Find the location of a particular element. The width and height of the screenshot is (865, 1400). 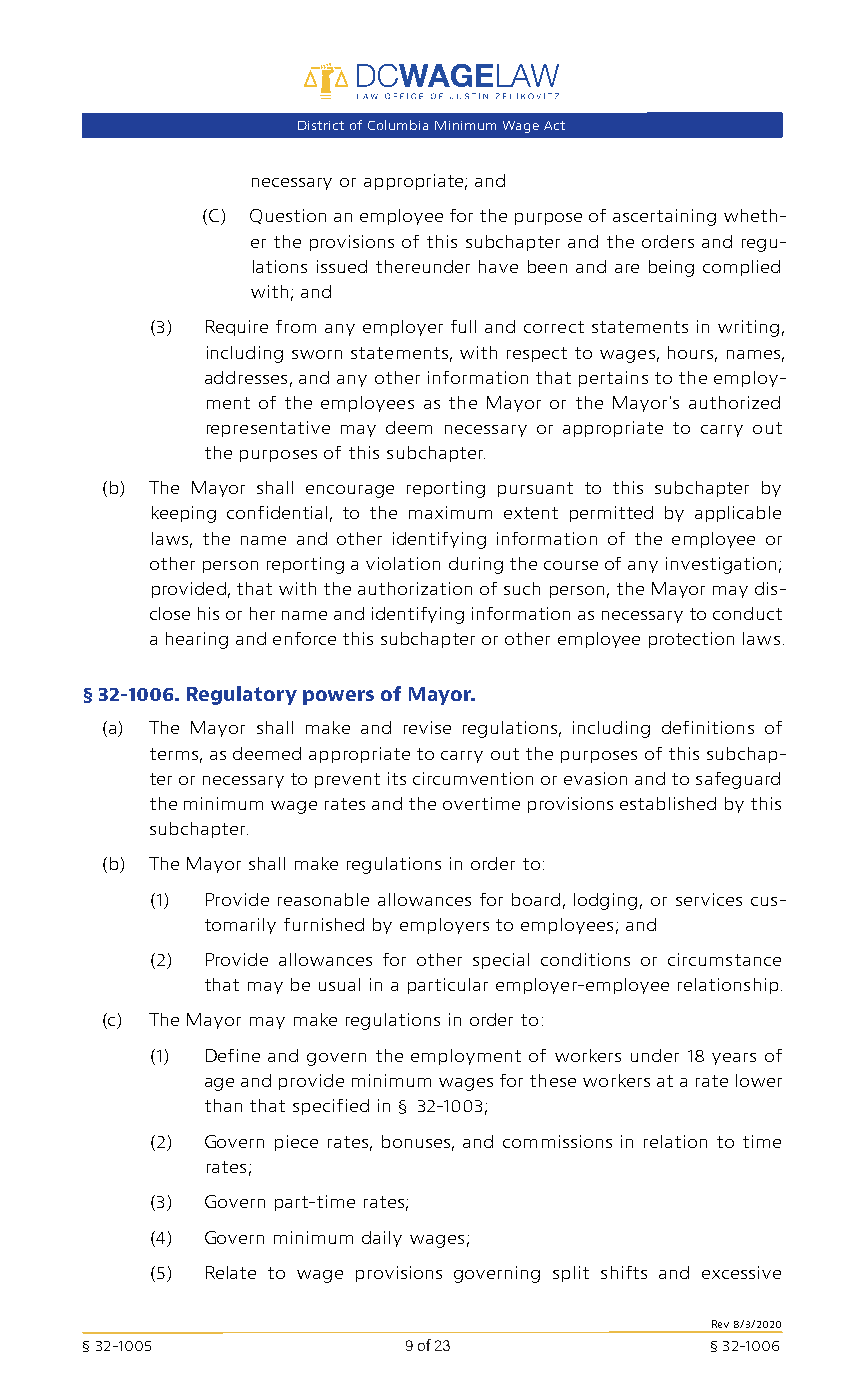

representative is located at coordinates (268, 429).
